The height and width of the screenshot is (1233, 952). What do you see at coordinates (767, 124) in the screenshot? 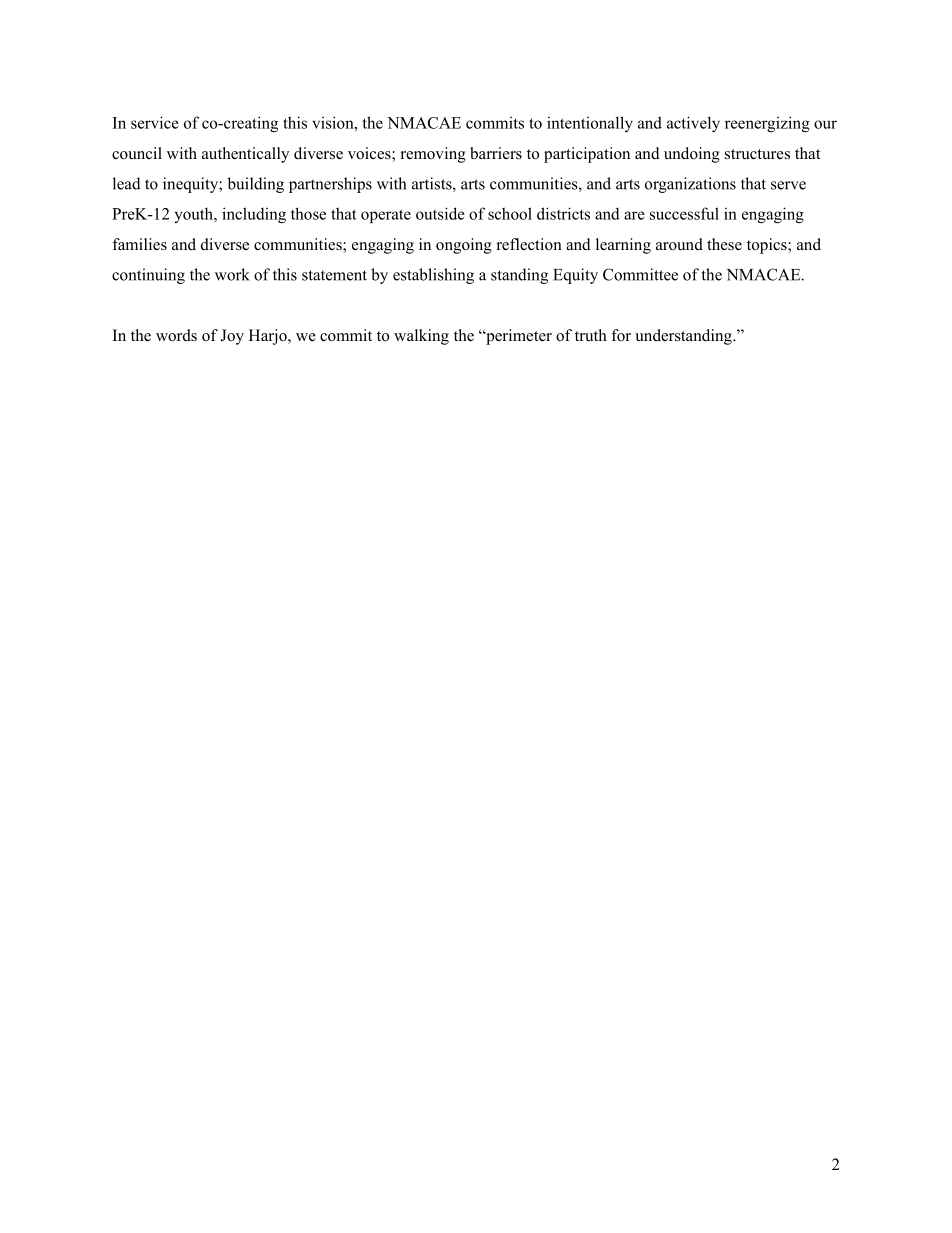
I see `reenergizing` at bounding box center [767, 124].
